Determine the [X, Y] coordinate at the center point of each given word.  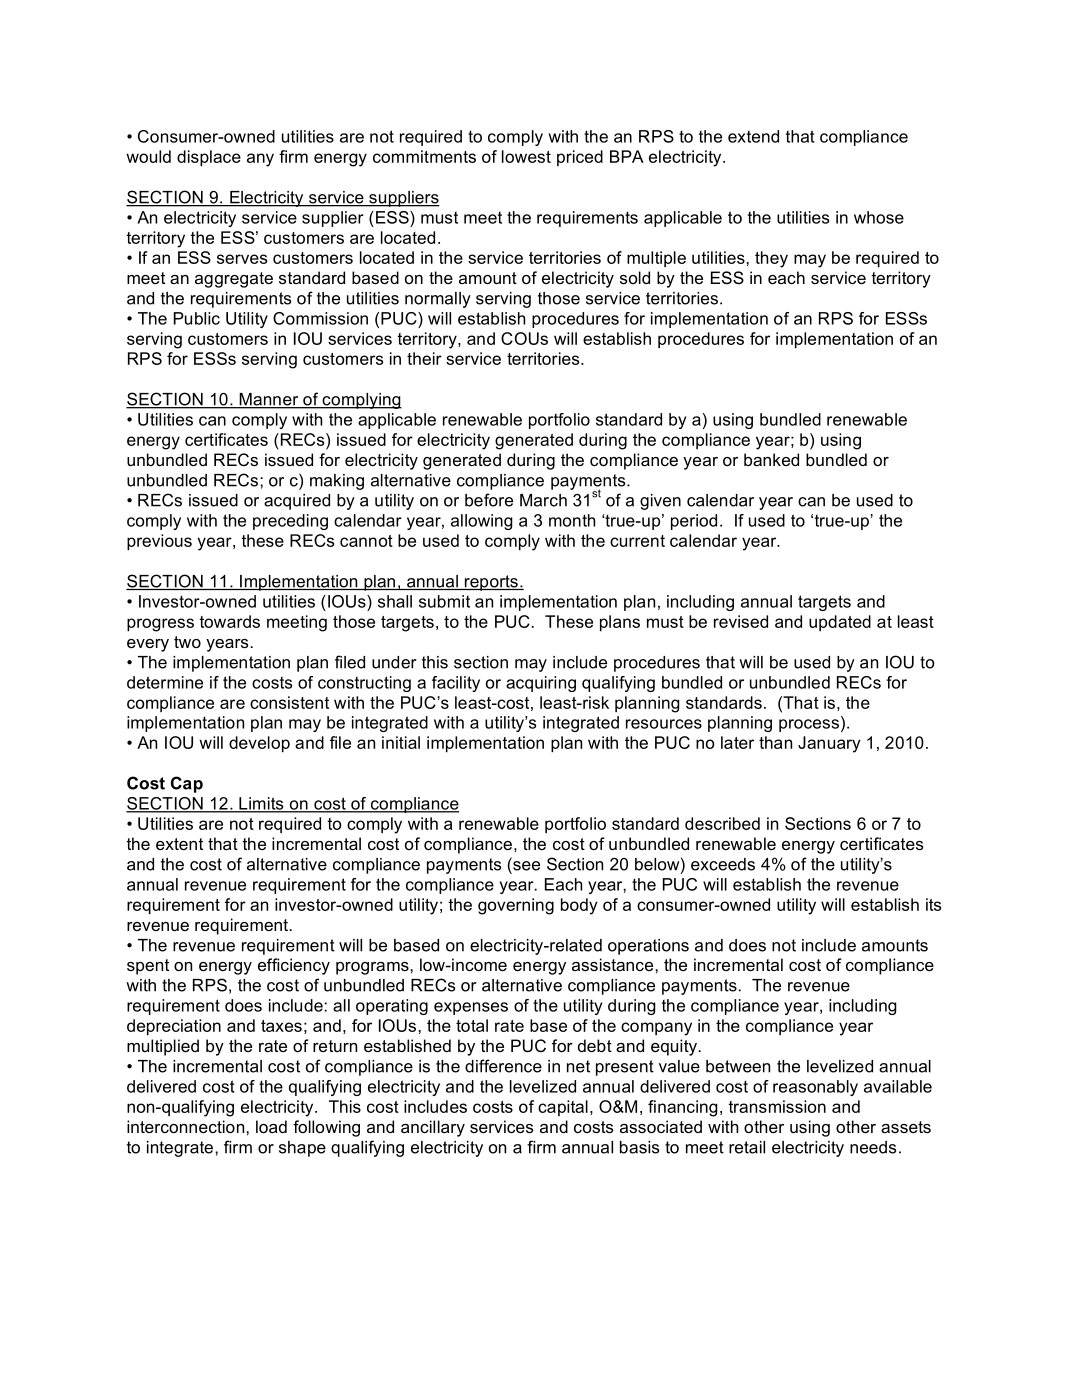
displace [209, 158]
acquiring [541, 684]
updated [840, 623]
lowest [526, 156]
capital [563, 1108]
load [271, 1126]
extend [753, 136]
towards [229, 621]
